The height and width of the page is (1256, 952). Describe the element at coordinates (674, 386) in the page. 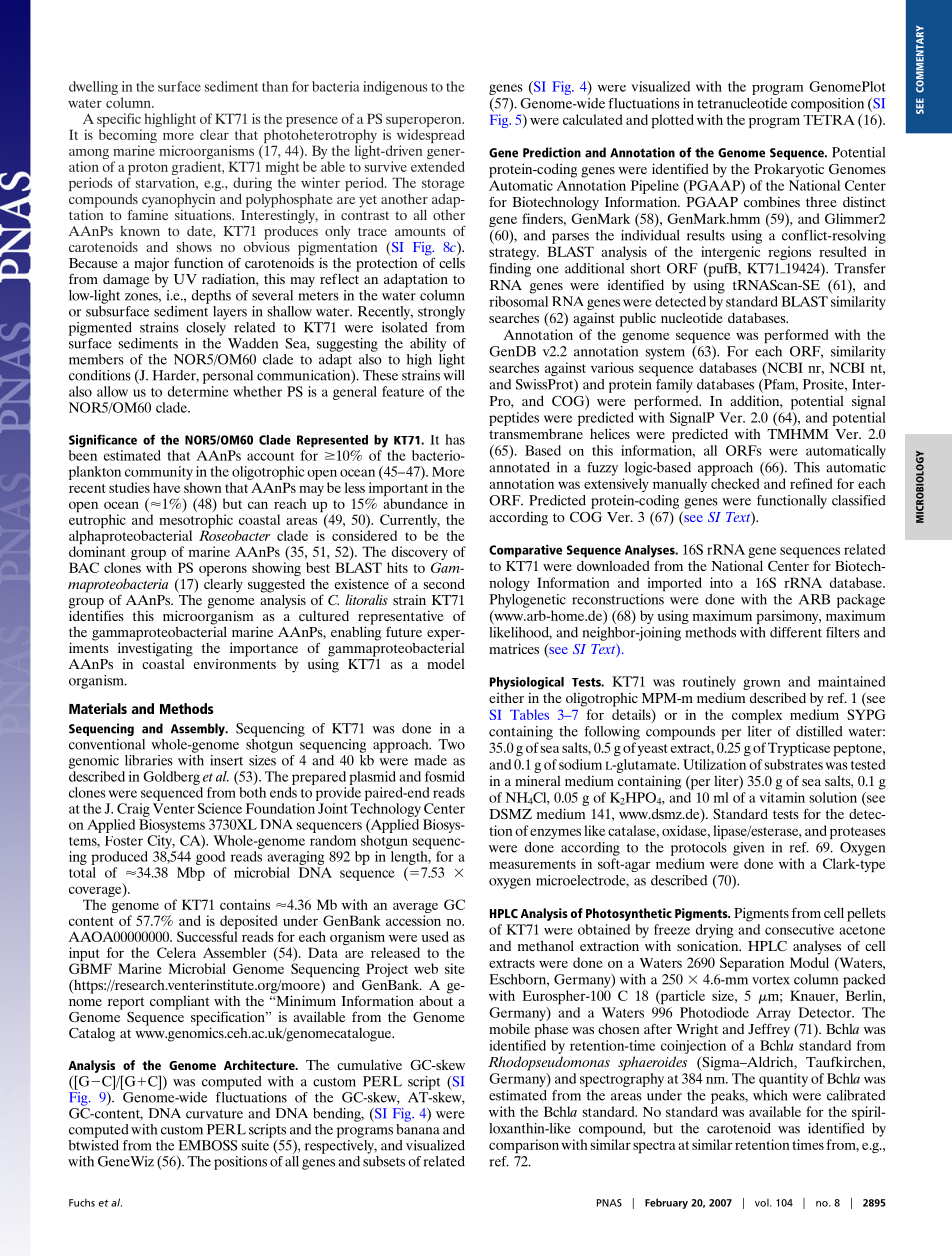

I see `family` at that location.
